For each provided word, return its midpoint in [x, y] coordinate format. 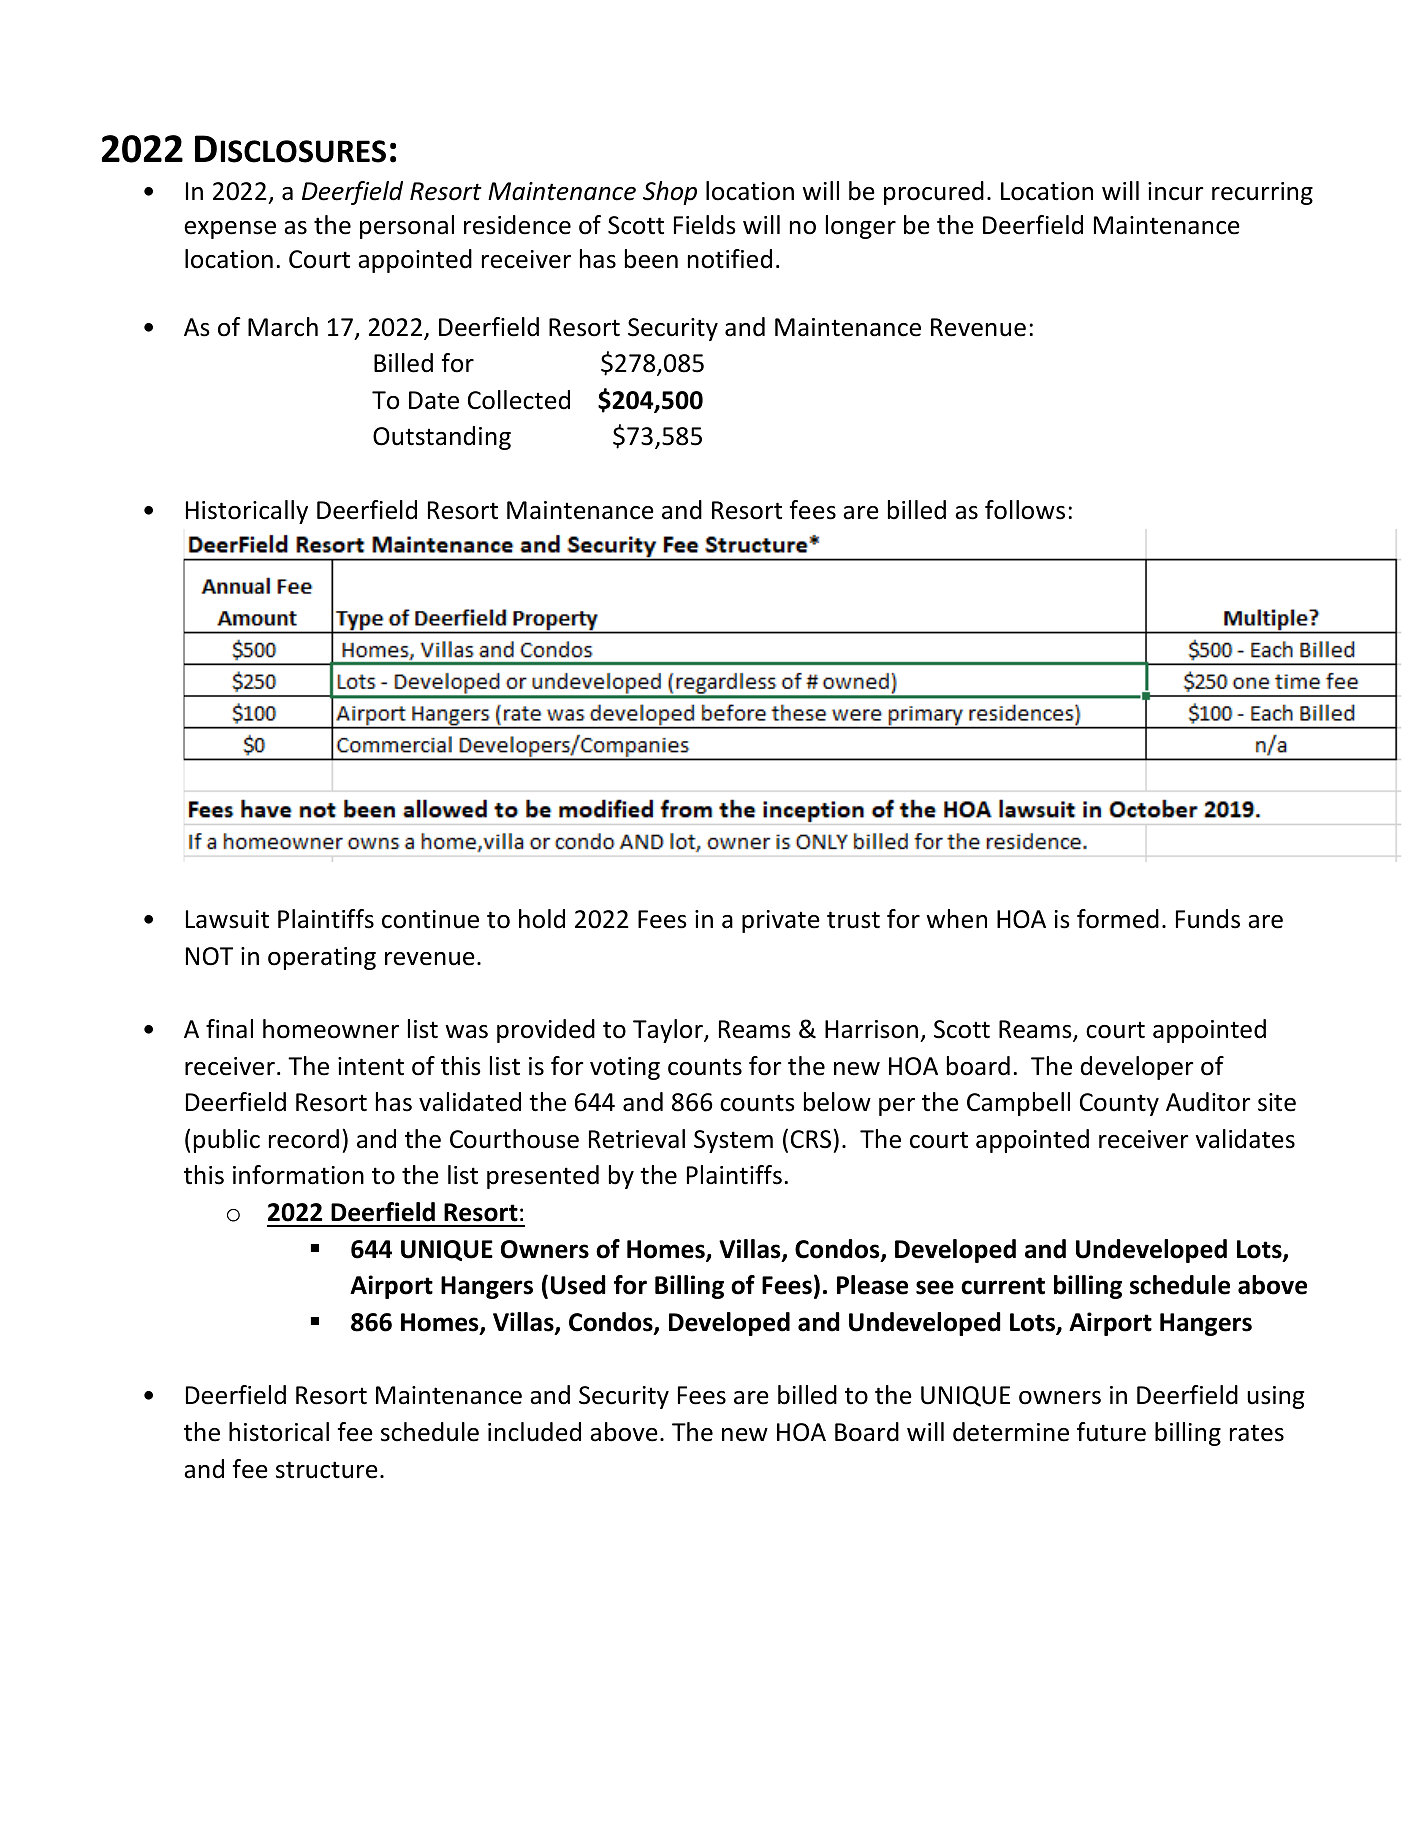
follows [1025, 510]
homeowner [331, 1029]
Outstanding [442, 438]
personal [407, 227]
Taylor [669, 1031]
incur [1176, 191]
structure [327, 1470]
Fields [705, 225]
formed [1118, 919]
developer [1137, 1068]
